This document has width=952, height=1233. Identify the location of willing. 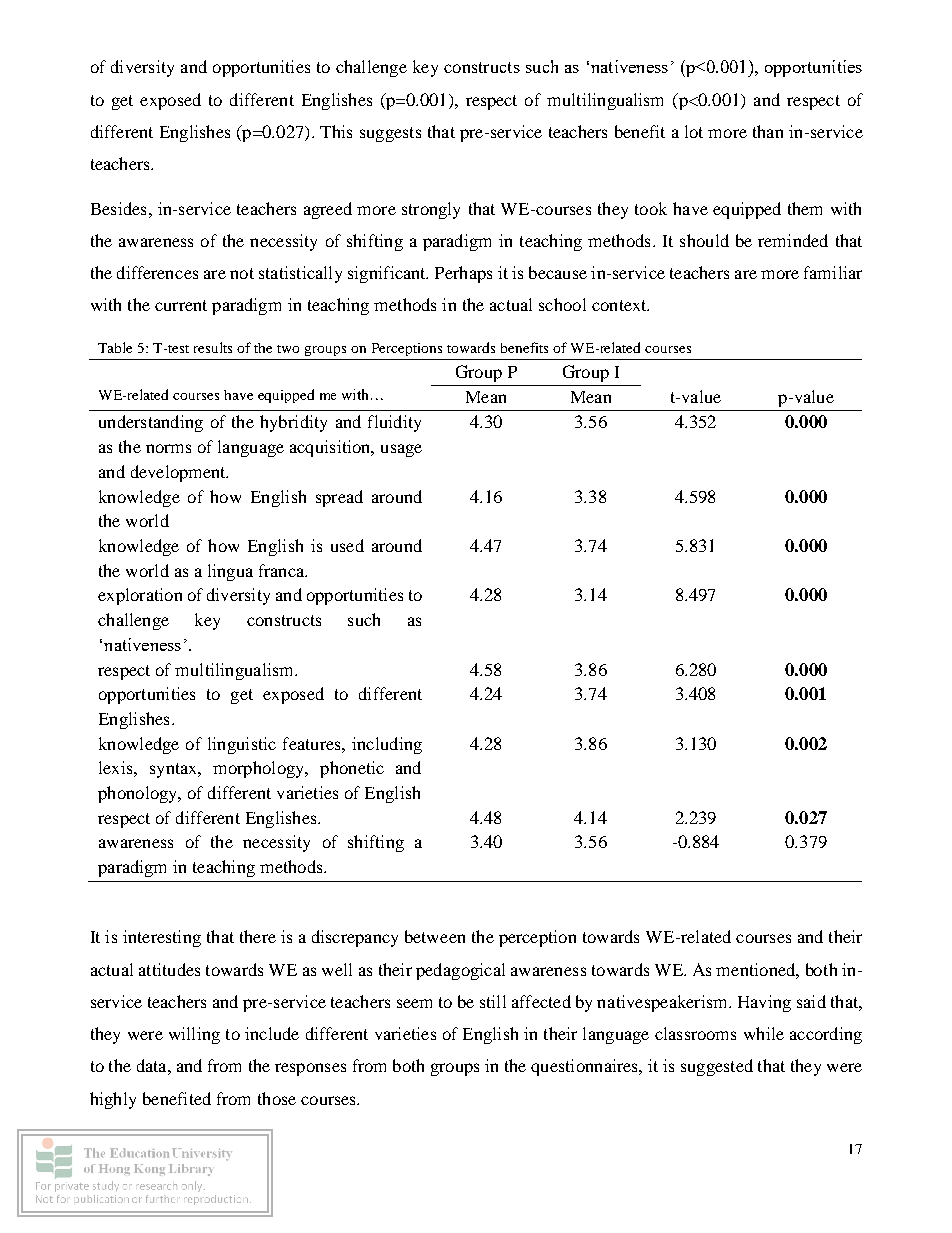
(194, 1035).
